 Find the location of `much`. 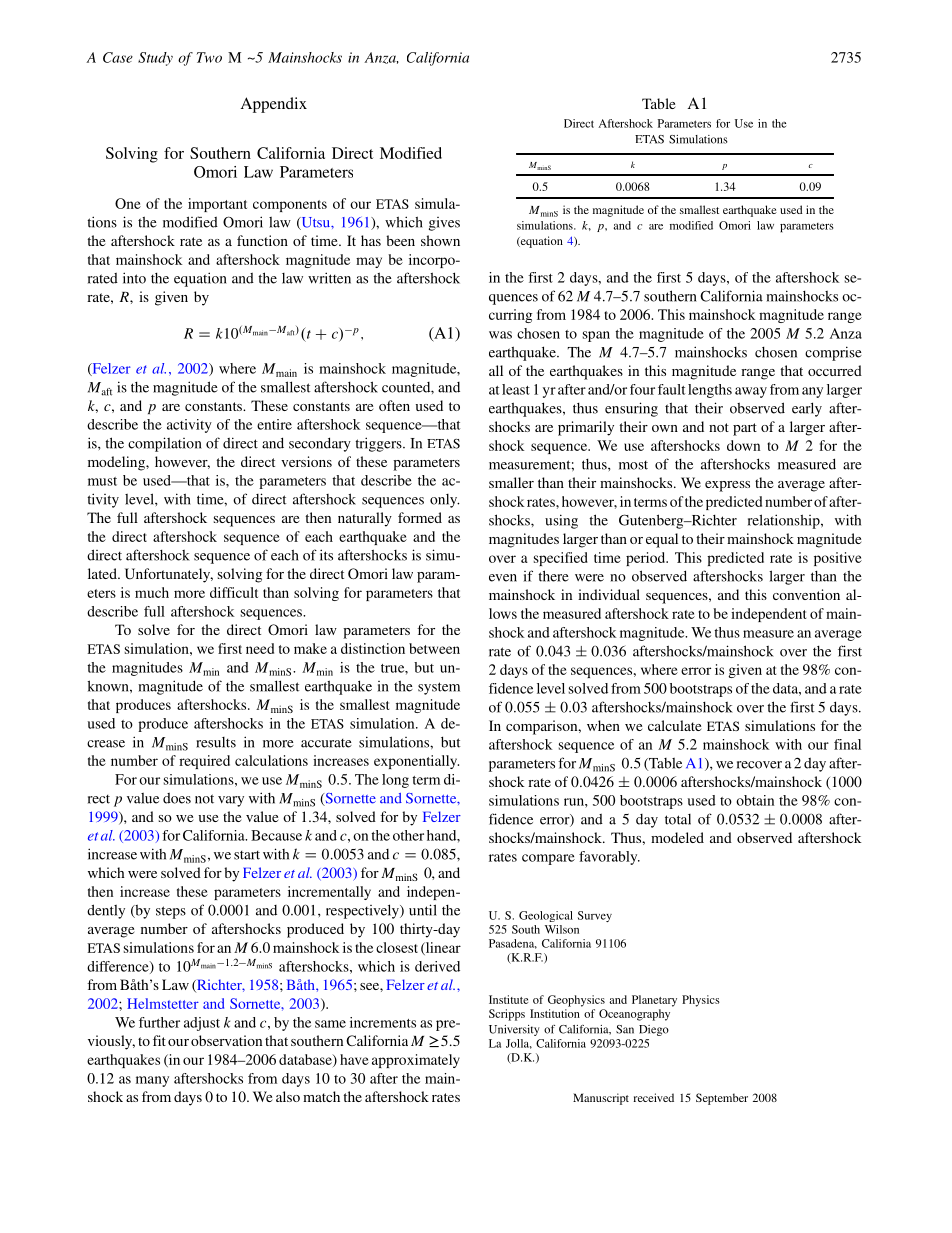

much is located at coordinates (152, 592).
